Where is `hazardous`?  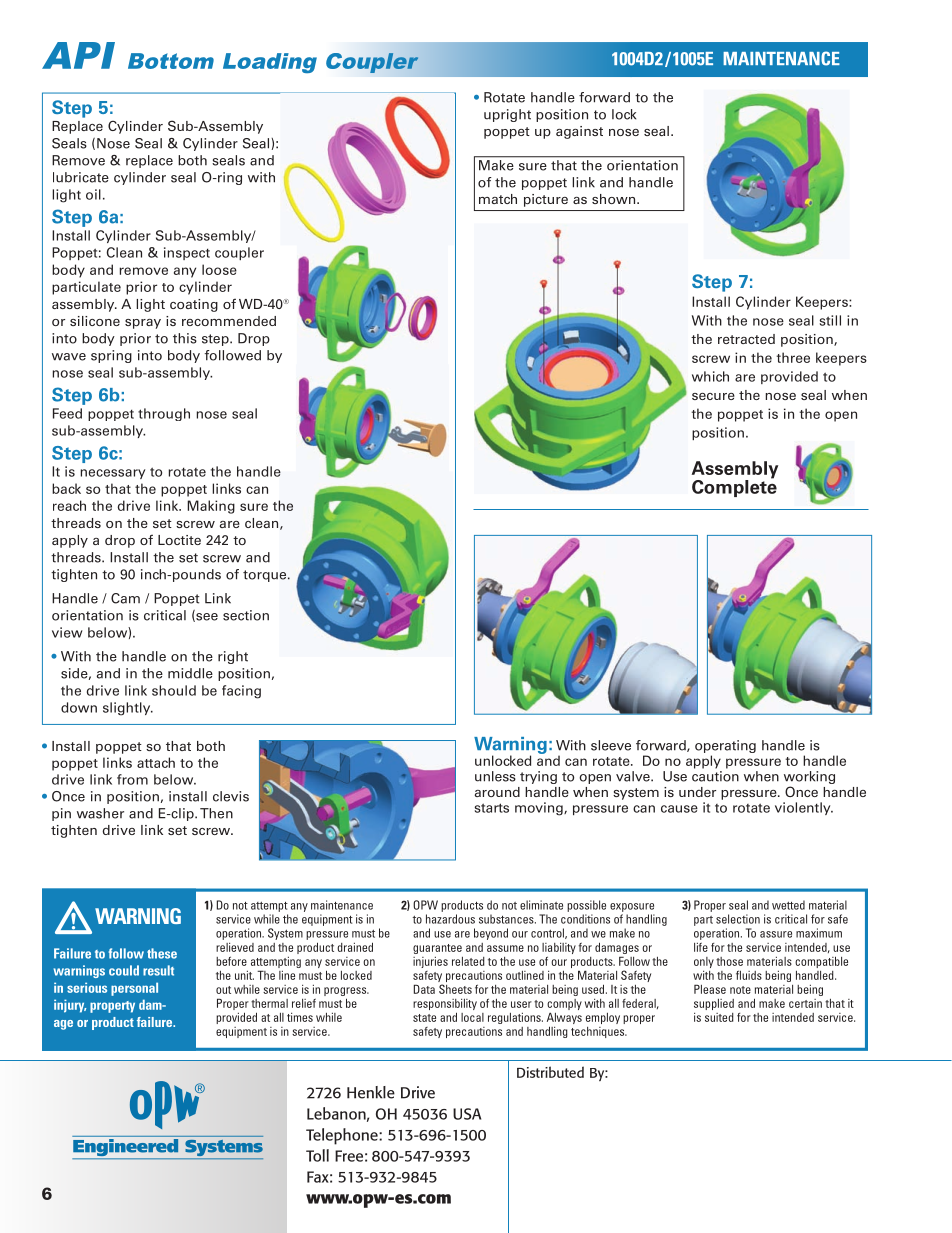 hazardous is located at coordinates (450, 919).
